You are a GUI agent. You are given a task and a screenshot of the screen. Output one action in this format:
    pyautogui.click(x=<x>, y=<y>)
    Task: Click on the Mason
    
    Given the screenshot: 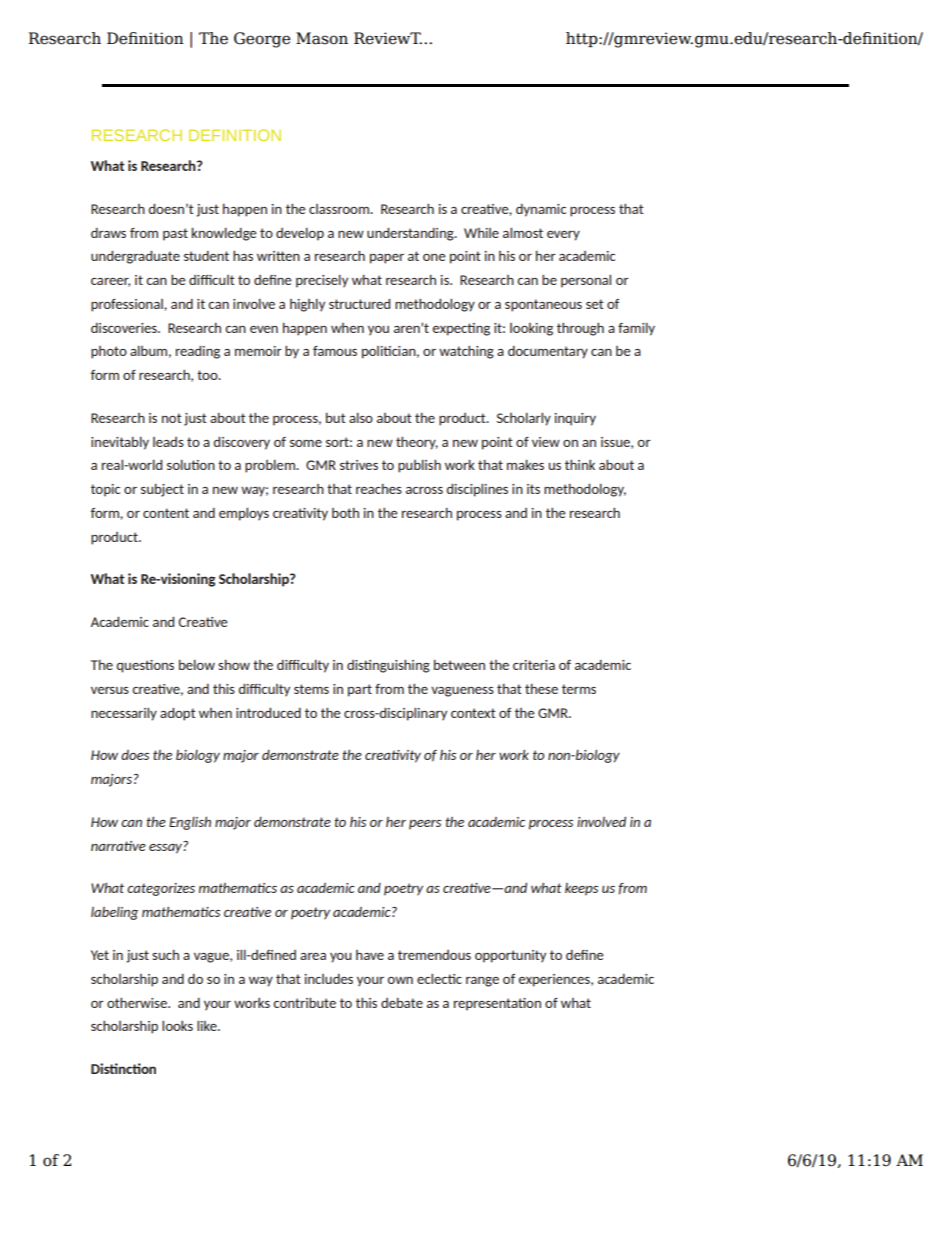 What is the action you would take?
    pyautogui.click(x=322, y=38)
